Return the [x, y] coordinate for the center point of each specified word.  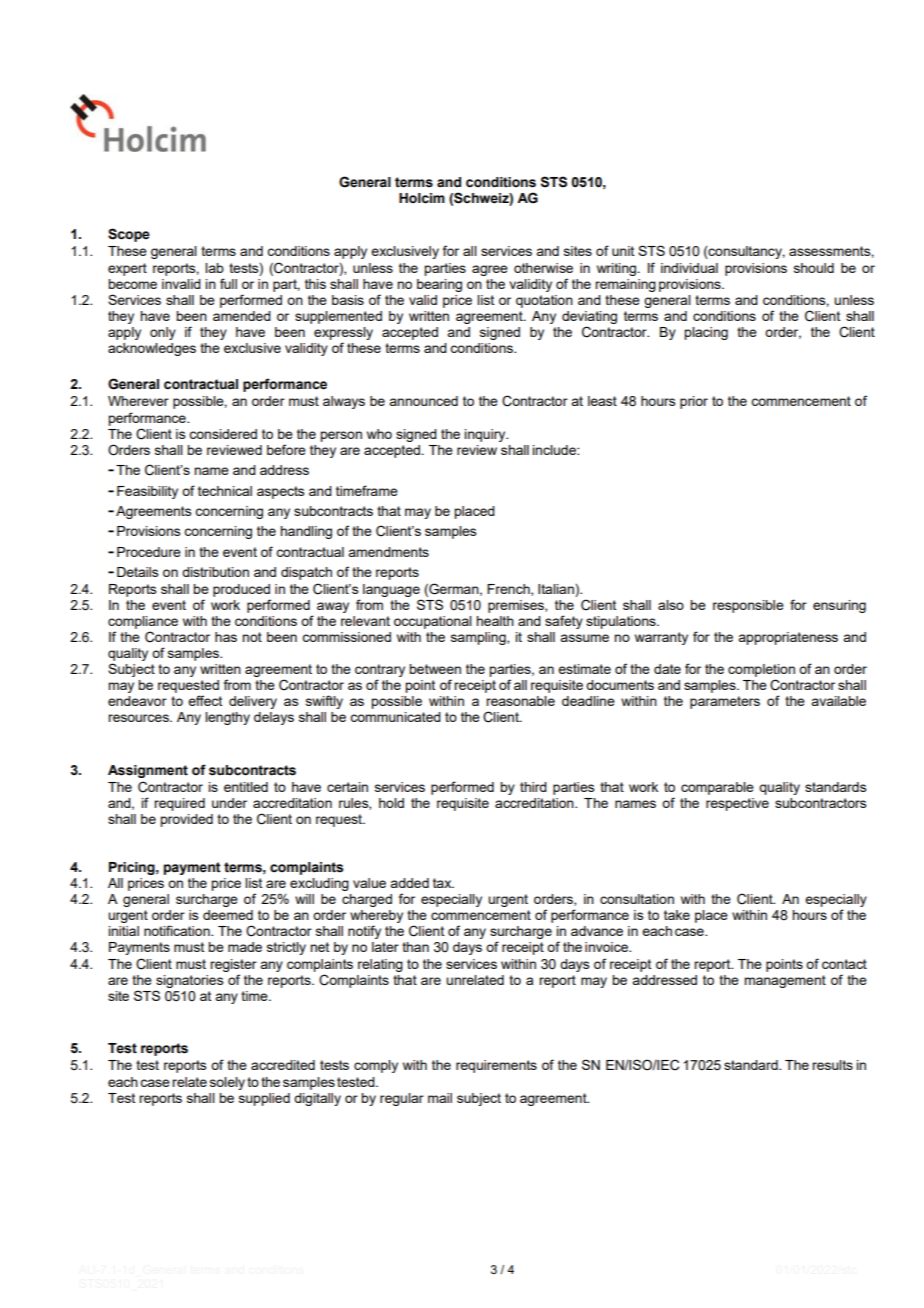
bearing [439, 285]
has [226, 637]
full [228, 283]
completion [761, 670]
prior [694, 402]
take [677, 915]
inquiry [486, 435]
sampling [479, 638]
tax [443, 883]
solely [227, 1083]
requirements [496, 1066]
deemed [228, 915]
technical [225, 491]
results [832, 1065]
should [814, 268]
